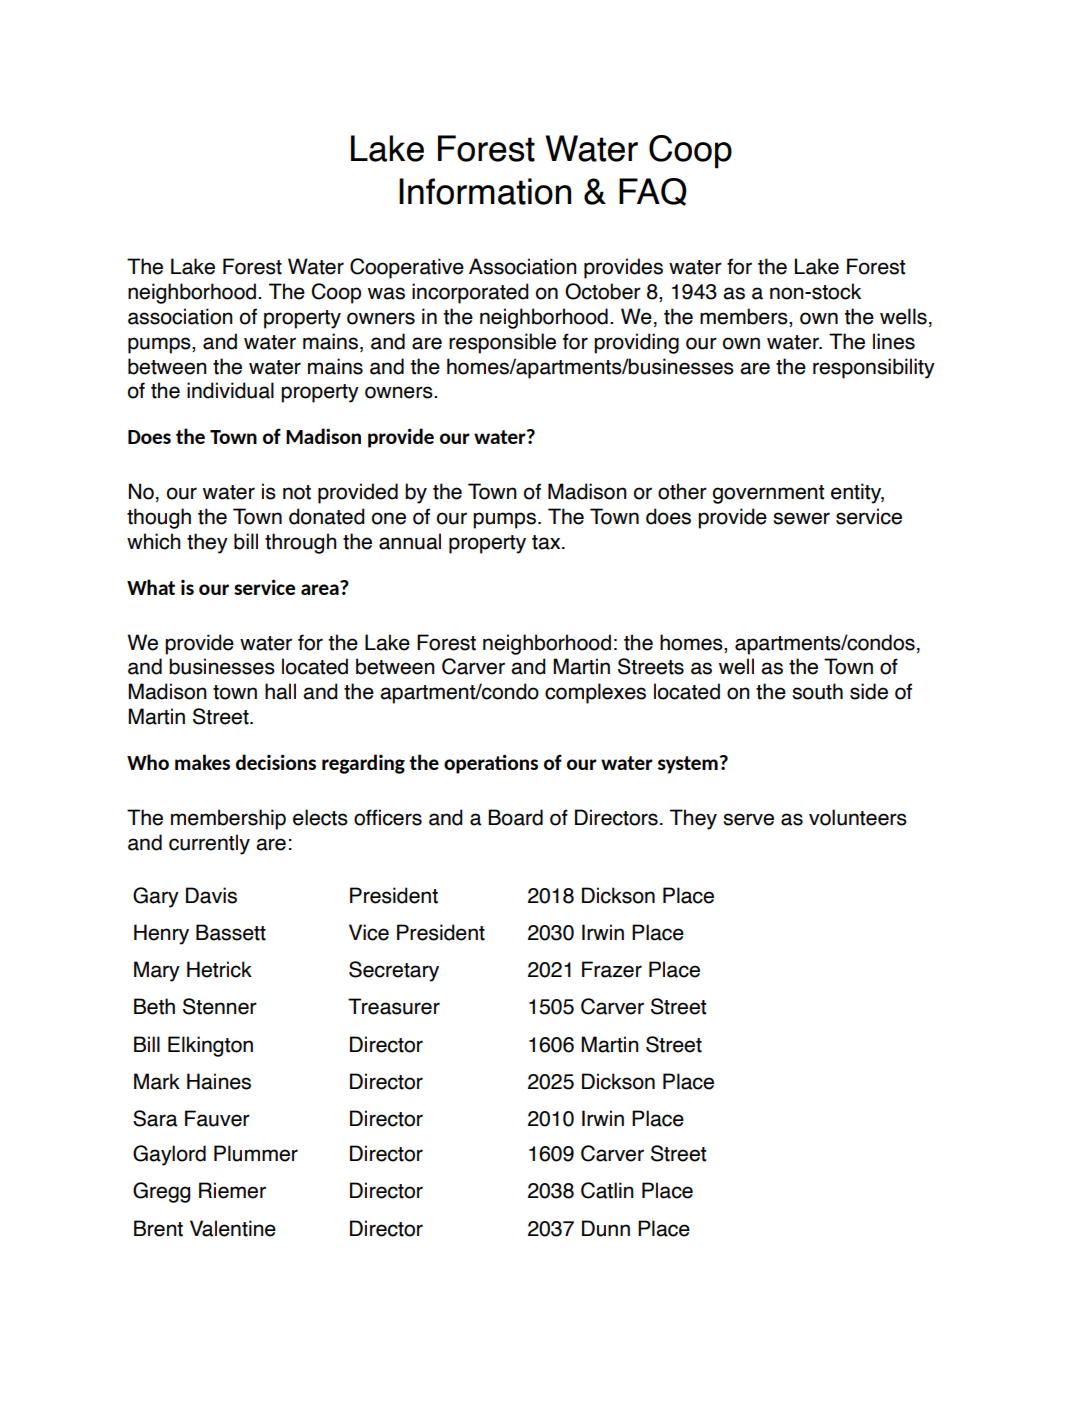  What do you see at coordinates (653, 192) in the screenshot?
I see `FAQ` at bounding box center [653, 192].
